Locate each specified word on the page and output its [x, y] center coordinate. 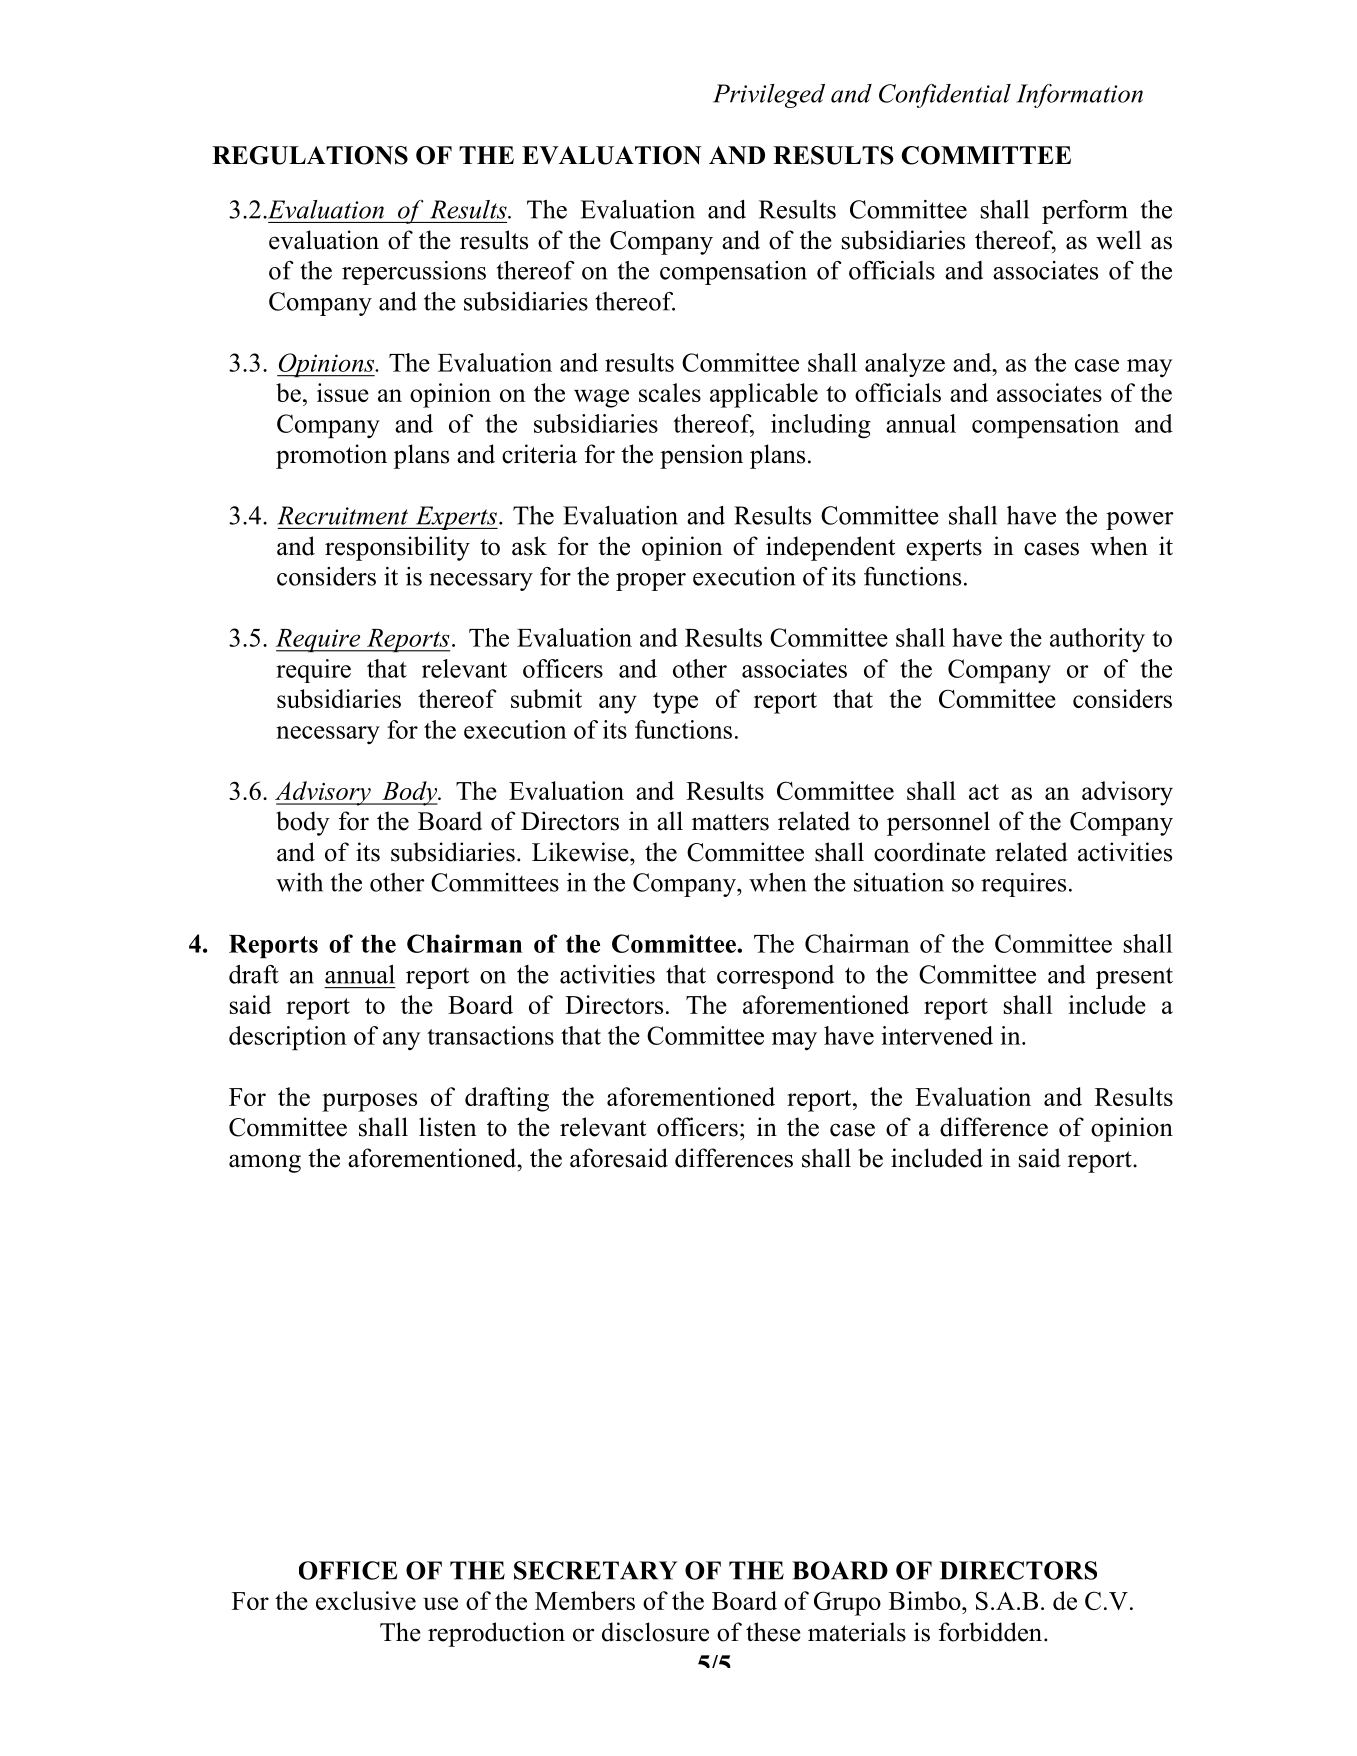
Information [1079, 96]
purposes [369, 1102]
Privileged [769, 96]
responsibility [397, 548]
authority [1097, 640]
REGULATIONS [310, 155]
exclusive [366, 1600]
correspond [775, 977]
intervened [937, 1035]
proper [651, 582]
